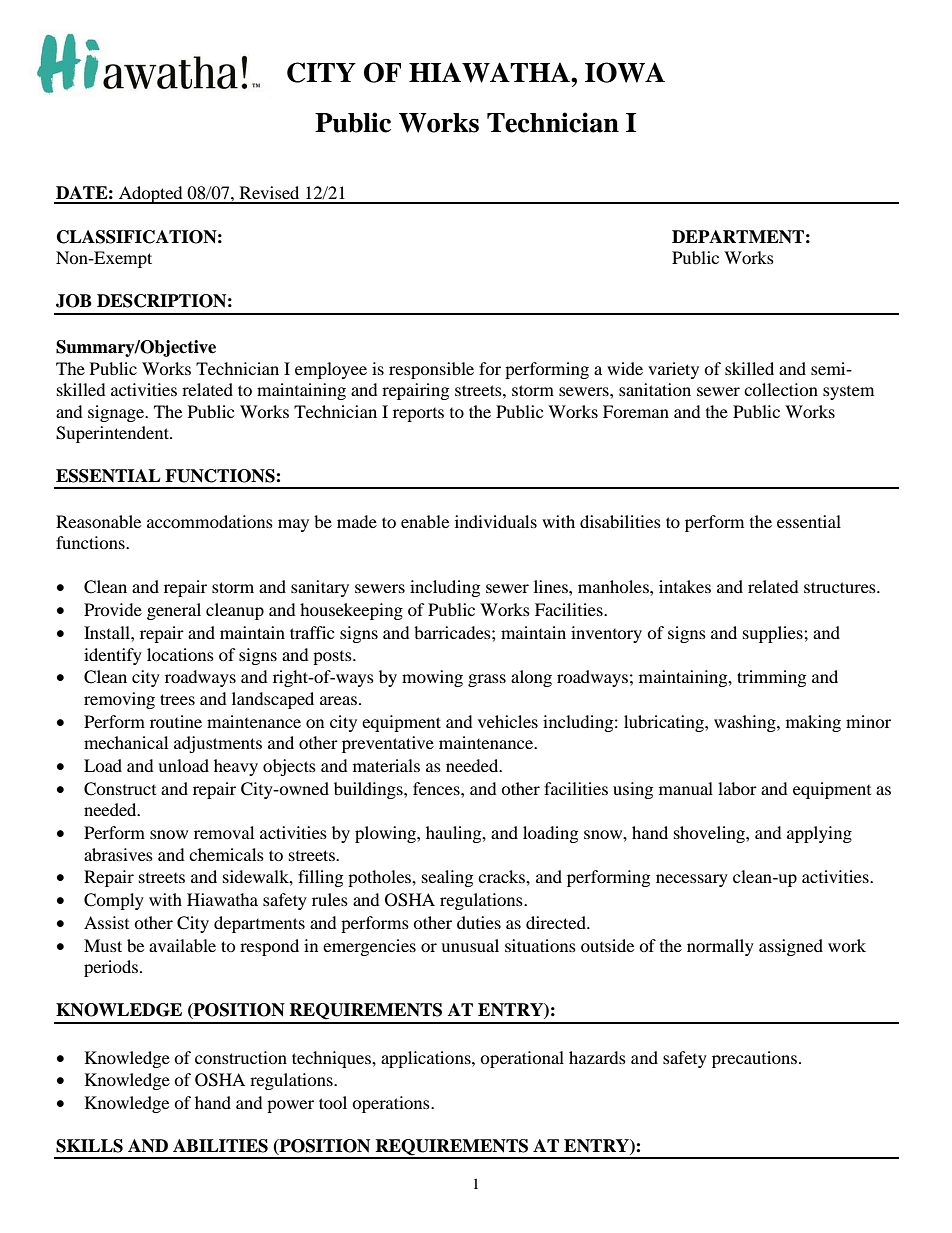 The height and width of the page is (1233, 952). What do you see at coordinates (437, 788) in the page?
I see `fences` at bounding box center [437, 788].
